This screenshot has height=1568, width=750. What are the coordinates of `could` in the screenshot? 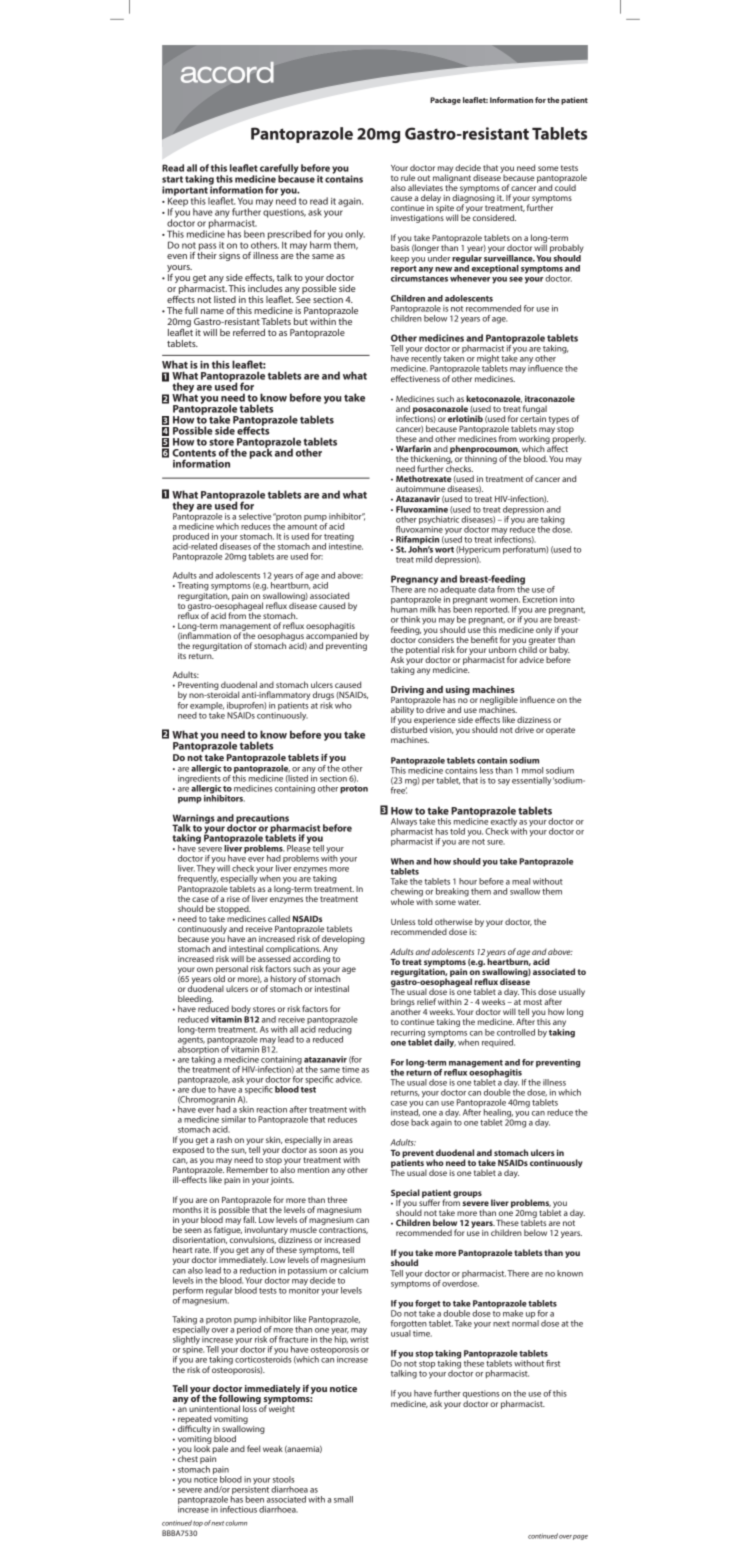 It's located at (565, 186).
